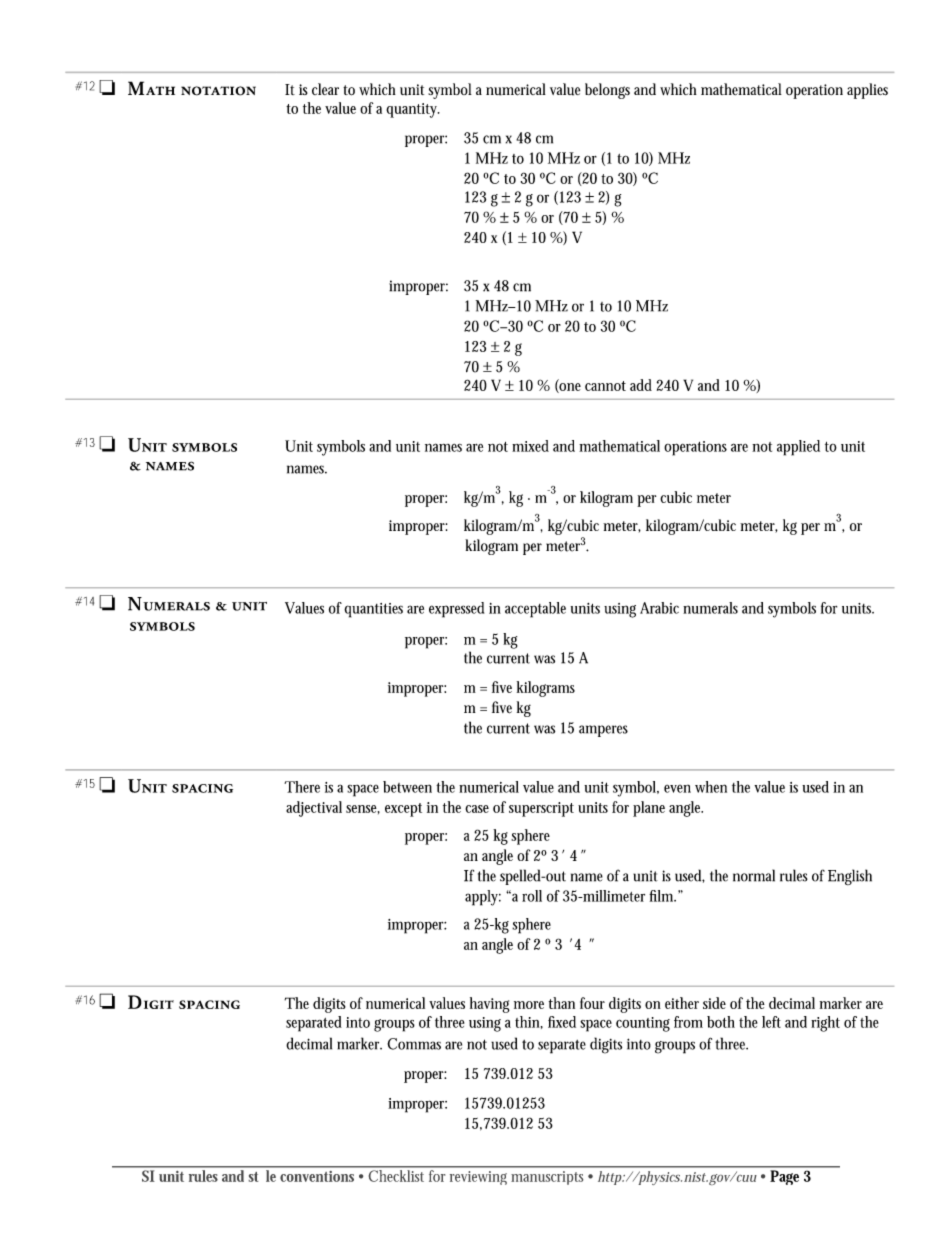 The image size is (952, 1233). I want to click on applies, so click(867, 91).
